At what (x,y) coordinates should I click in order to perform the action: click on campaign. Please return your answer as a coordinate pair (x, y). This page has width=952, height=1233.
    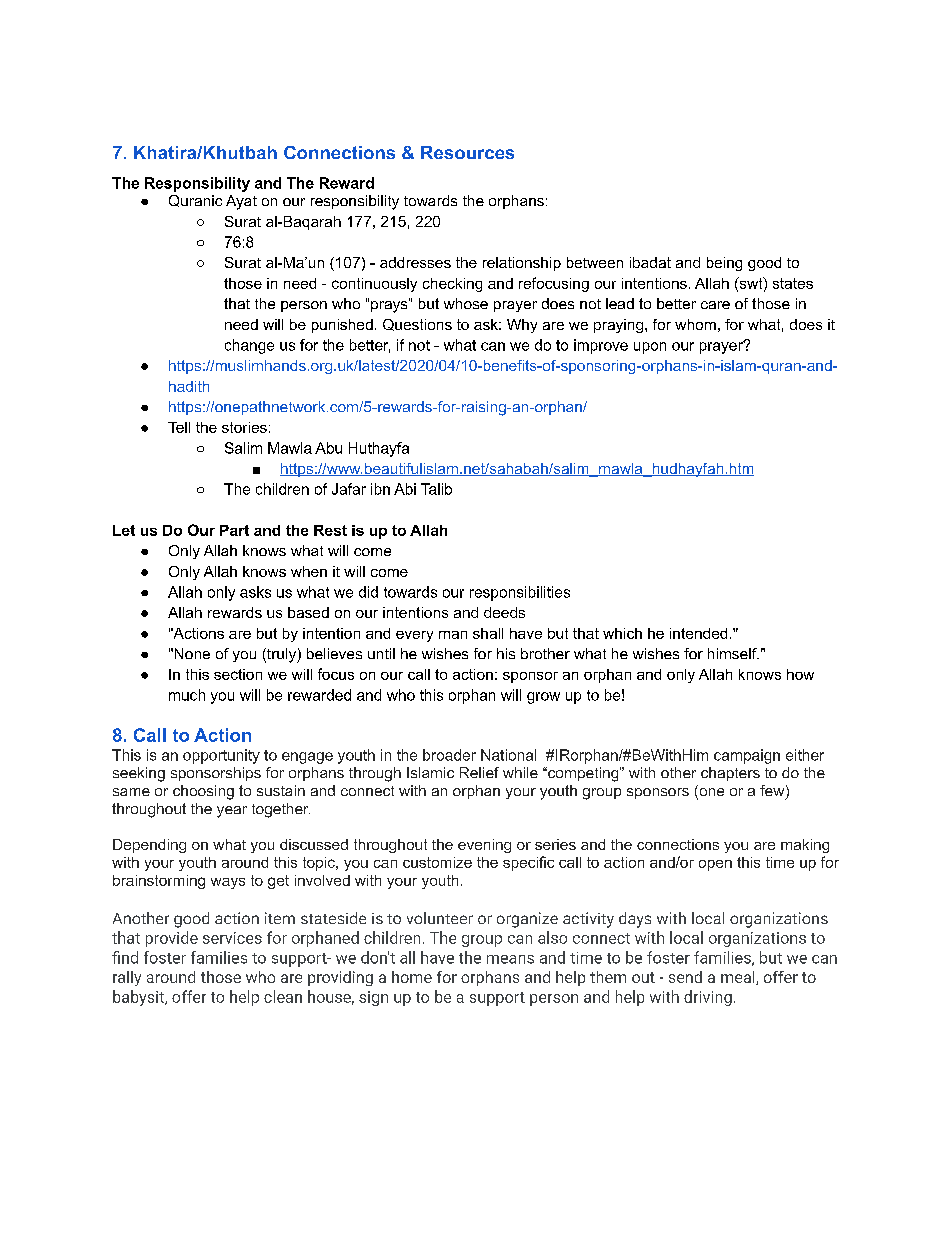
    Looking at the image, I should click on (747, 756).
